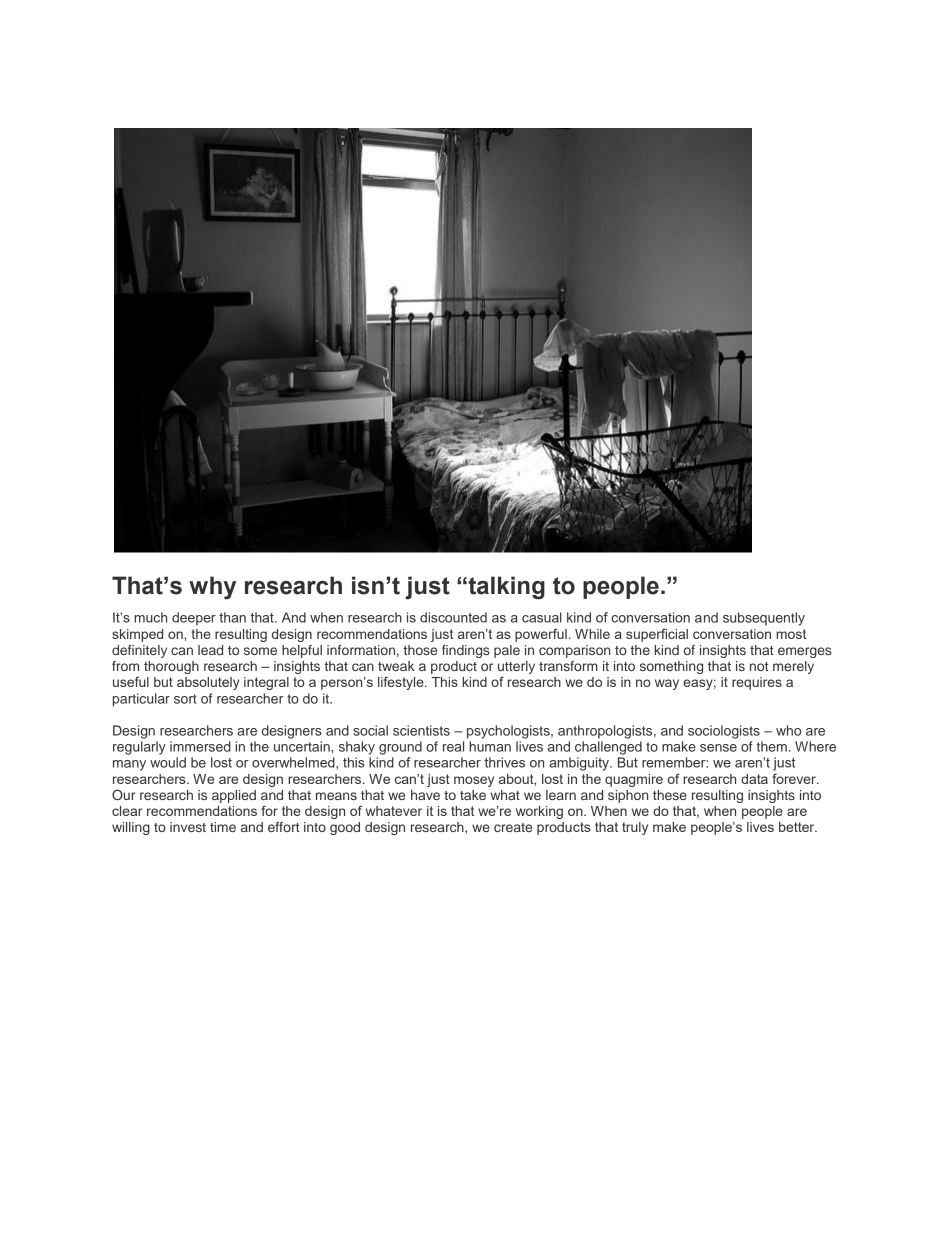  Describe the element at coordinates (759, 666) in the screenshot. I see `not` at that location.
